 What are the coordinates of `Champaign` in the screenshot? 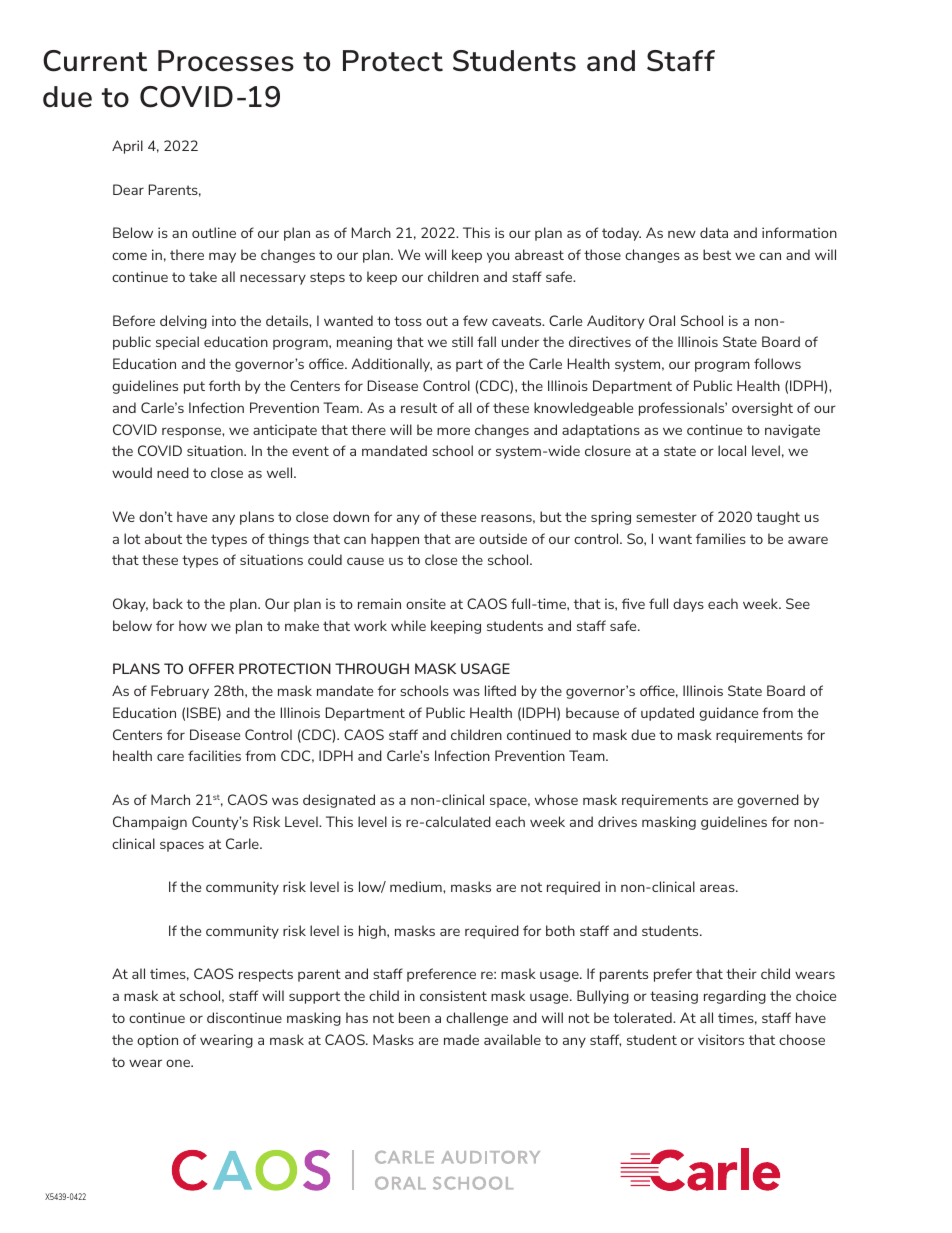 It's located at (150, 823).
